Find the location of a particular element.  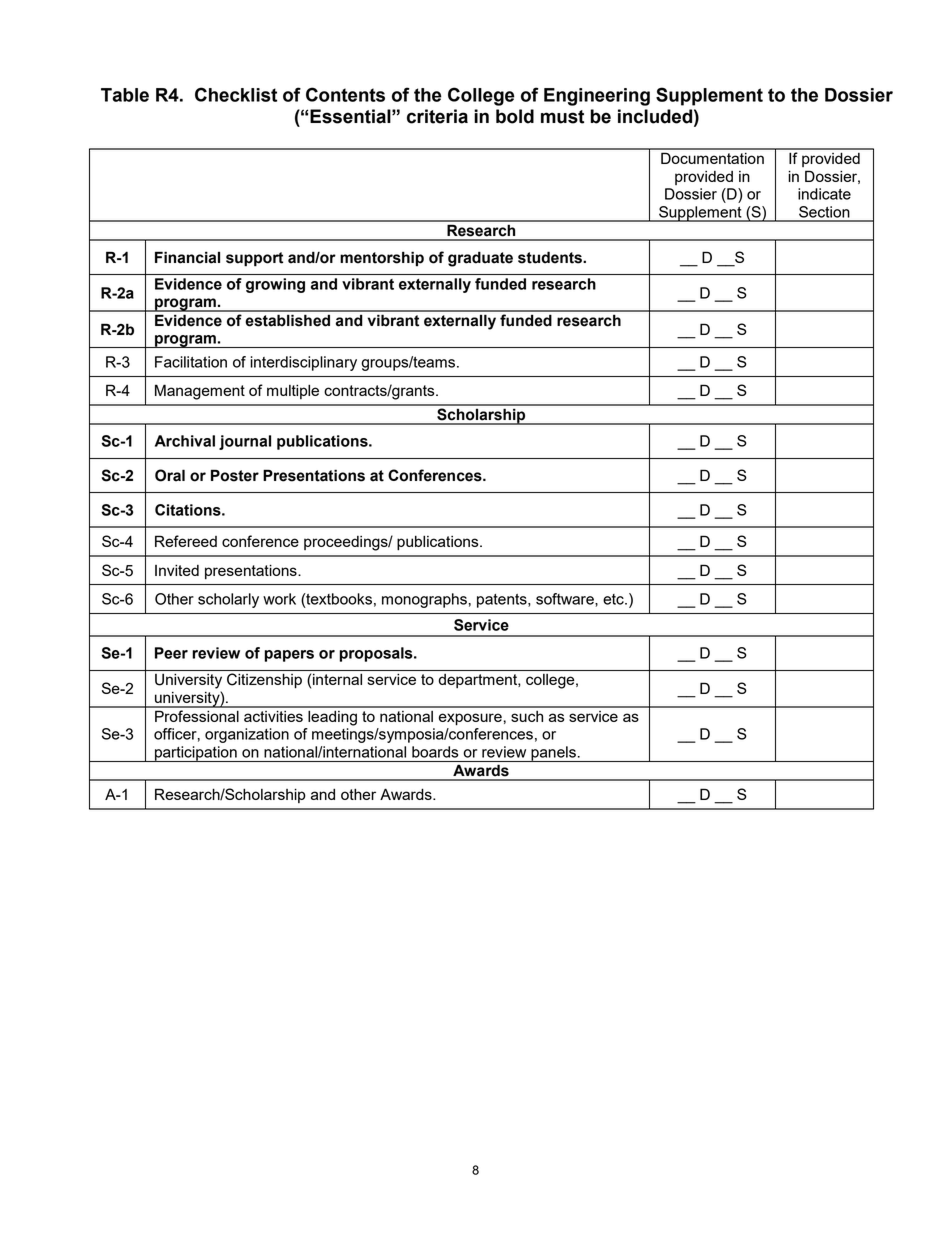

etc is located at coordinates (614, 599).
